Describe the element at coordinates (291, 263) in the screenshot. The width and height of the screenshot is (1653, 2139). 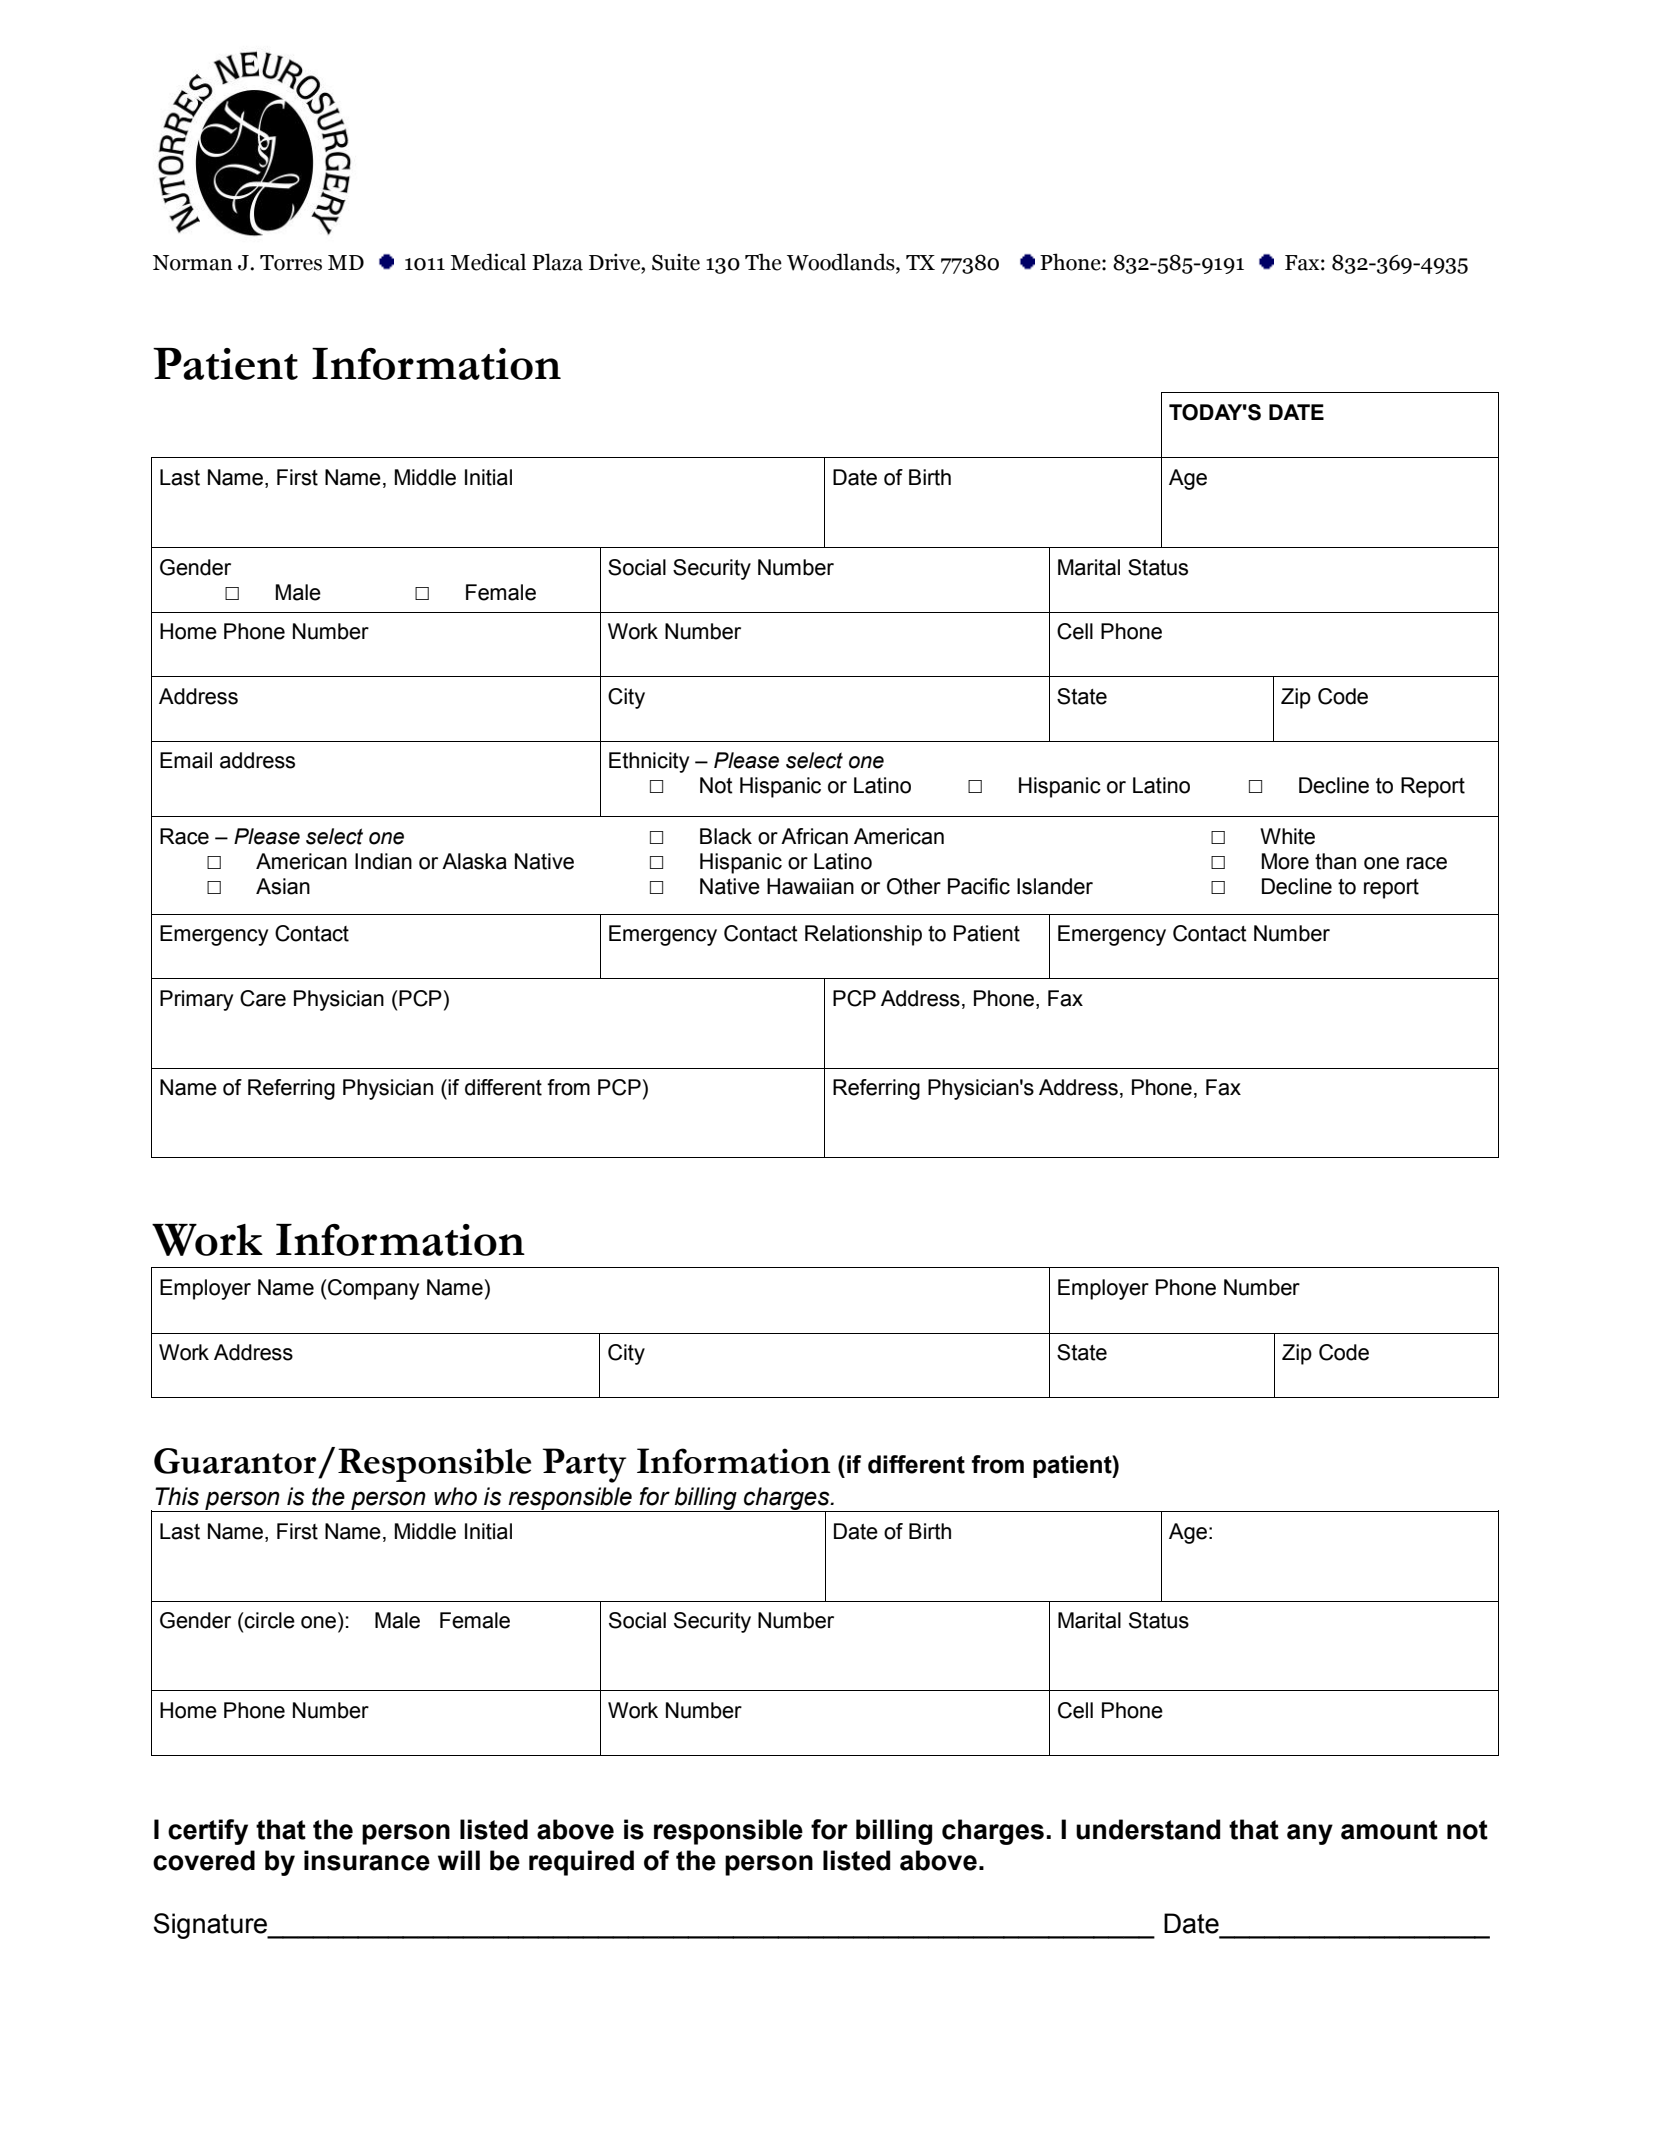
I see `Torres` at that location.
